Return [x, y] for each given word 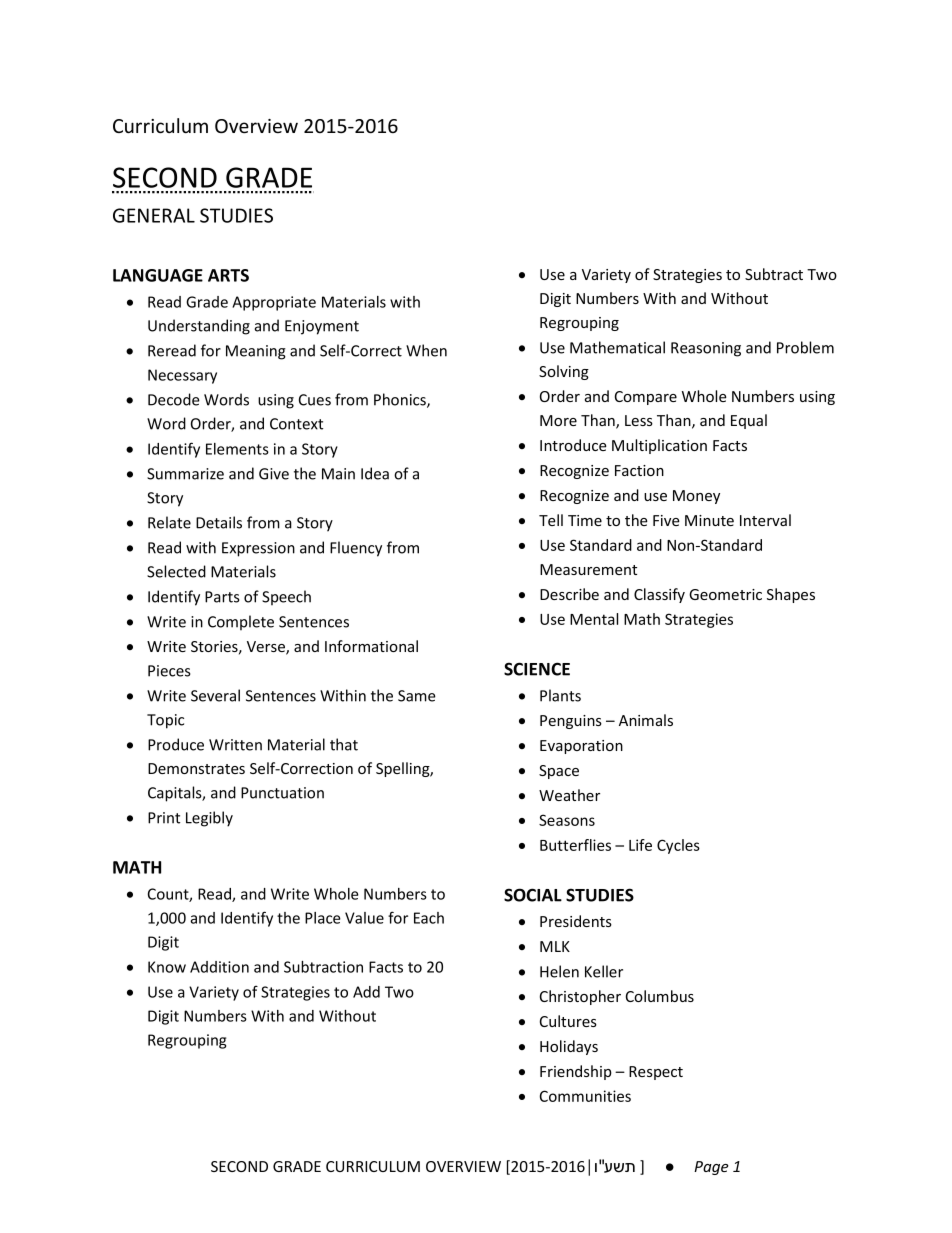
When [426, 350]
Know [167, 967]
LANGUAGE [158, 275]
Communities [585, 1096]
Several [215, 695]
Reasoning [706, 349]
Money [696, 497]
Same [417, 696]
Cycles [678, 846]
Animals [646, 720]
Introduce [573, 445]
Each [429, 918]
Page [711, 1168]
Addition [219, 967]
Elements [237, 449]
